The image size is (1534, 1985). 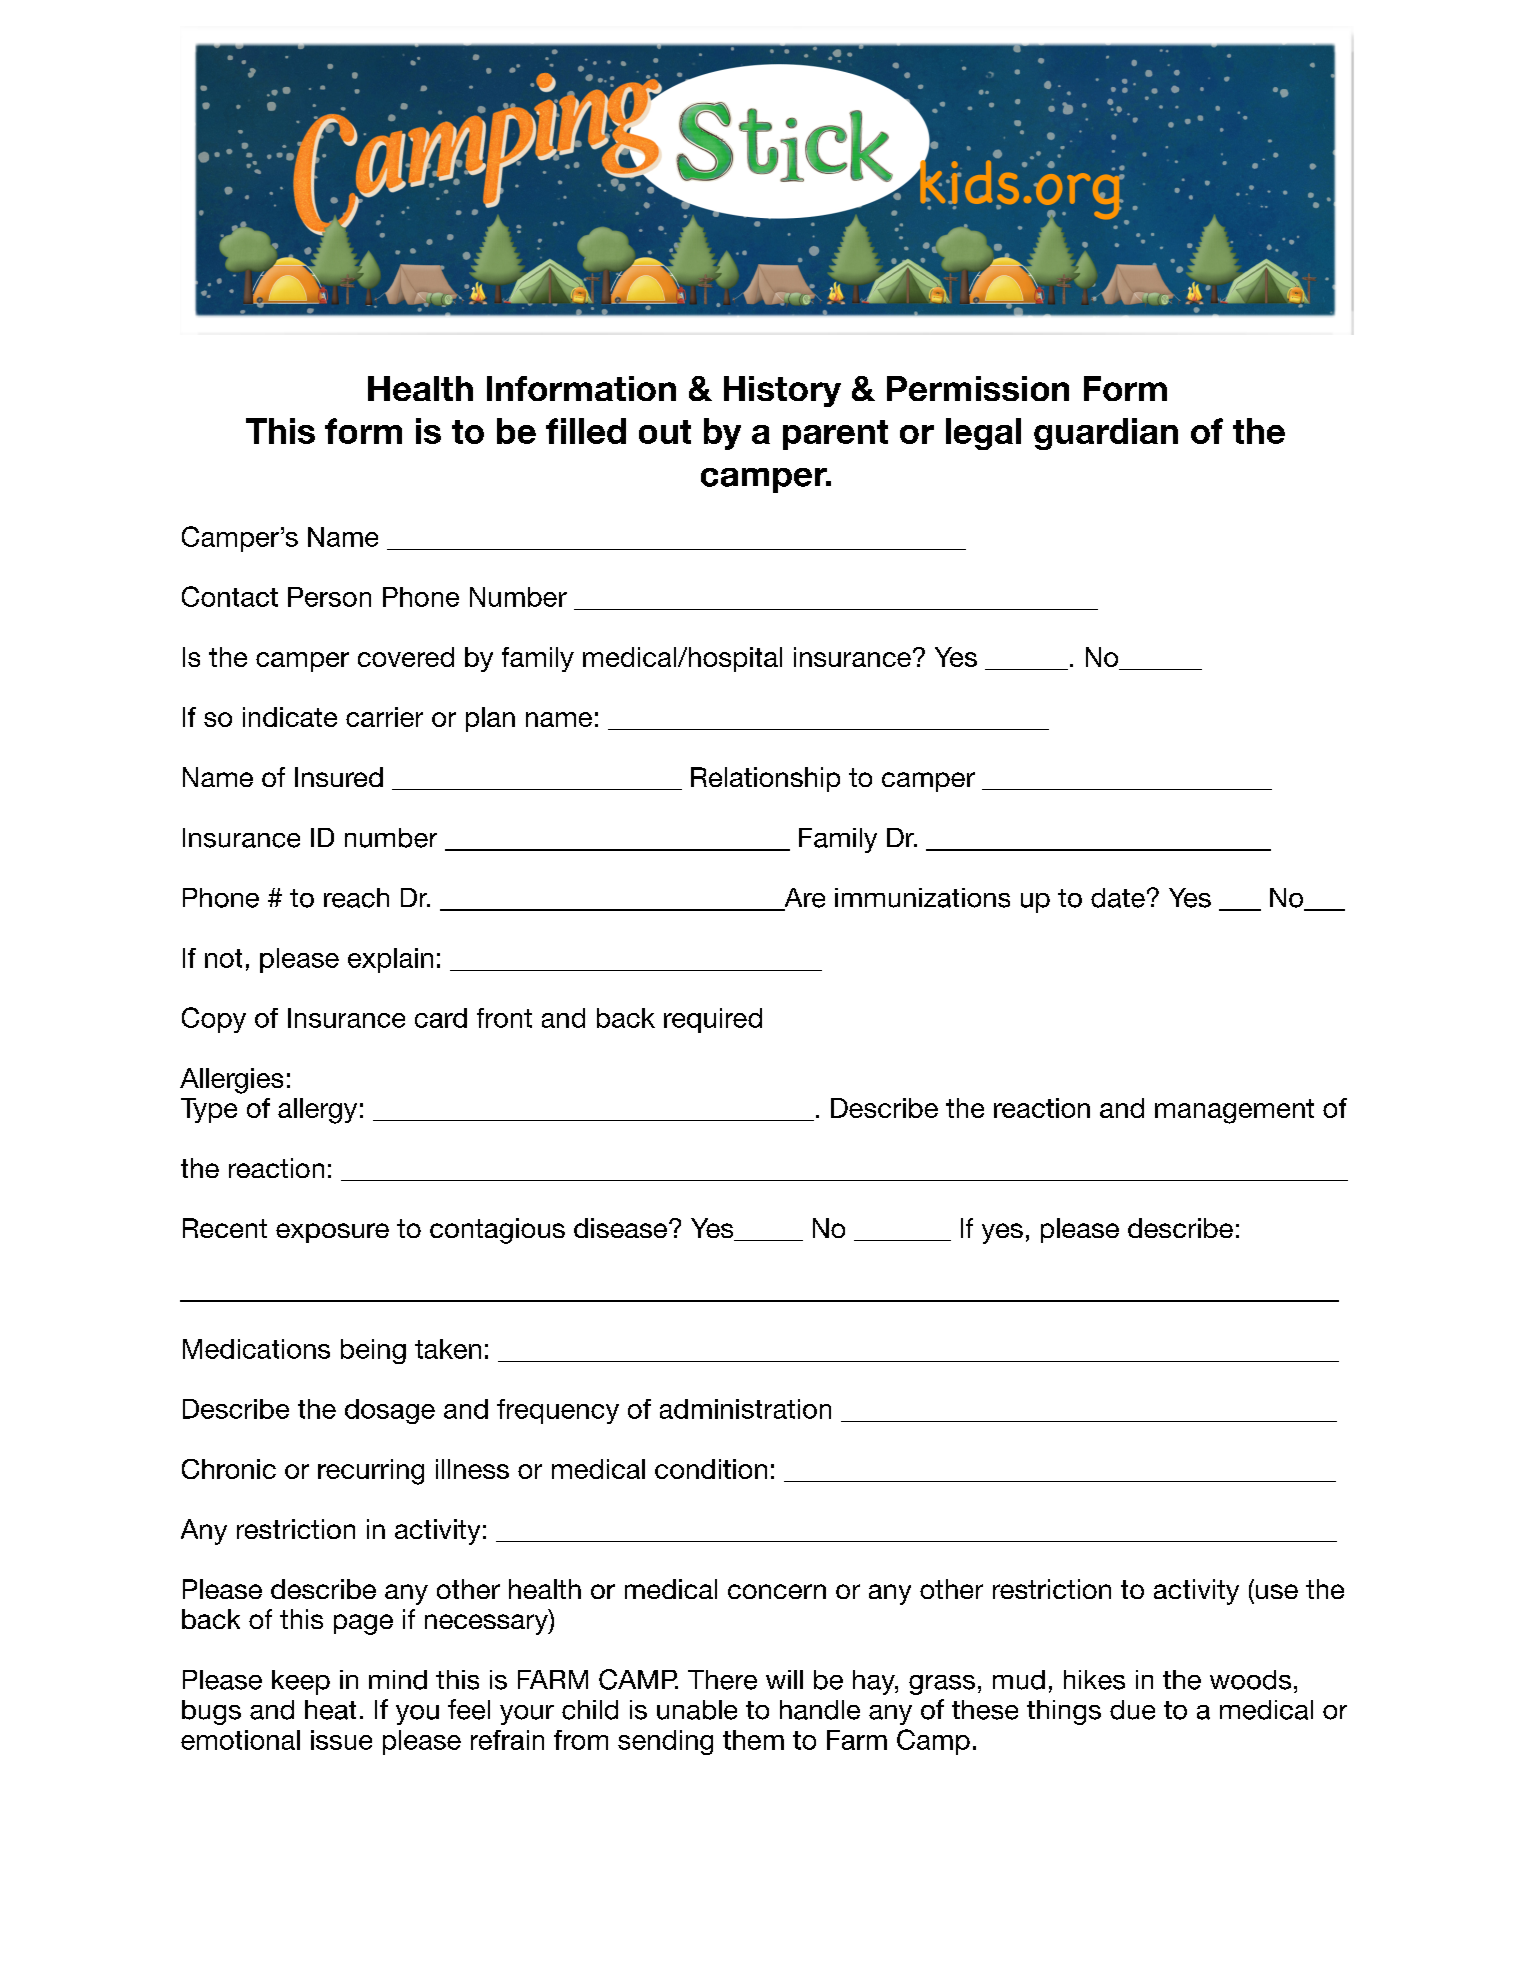 I want to click on filled, so click(x=586, y=431).
